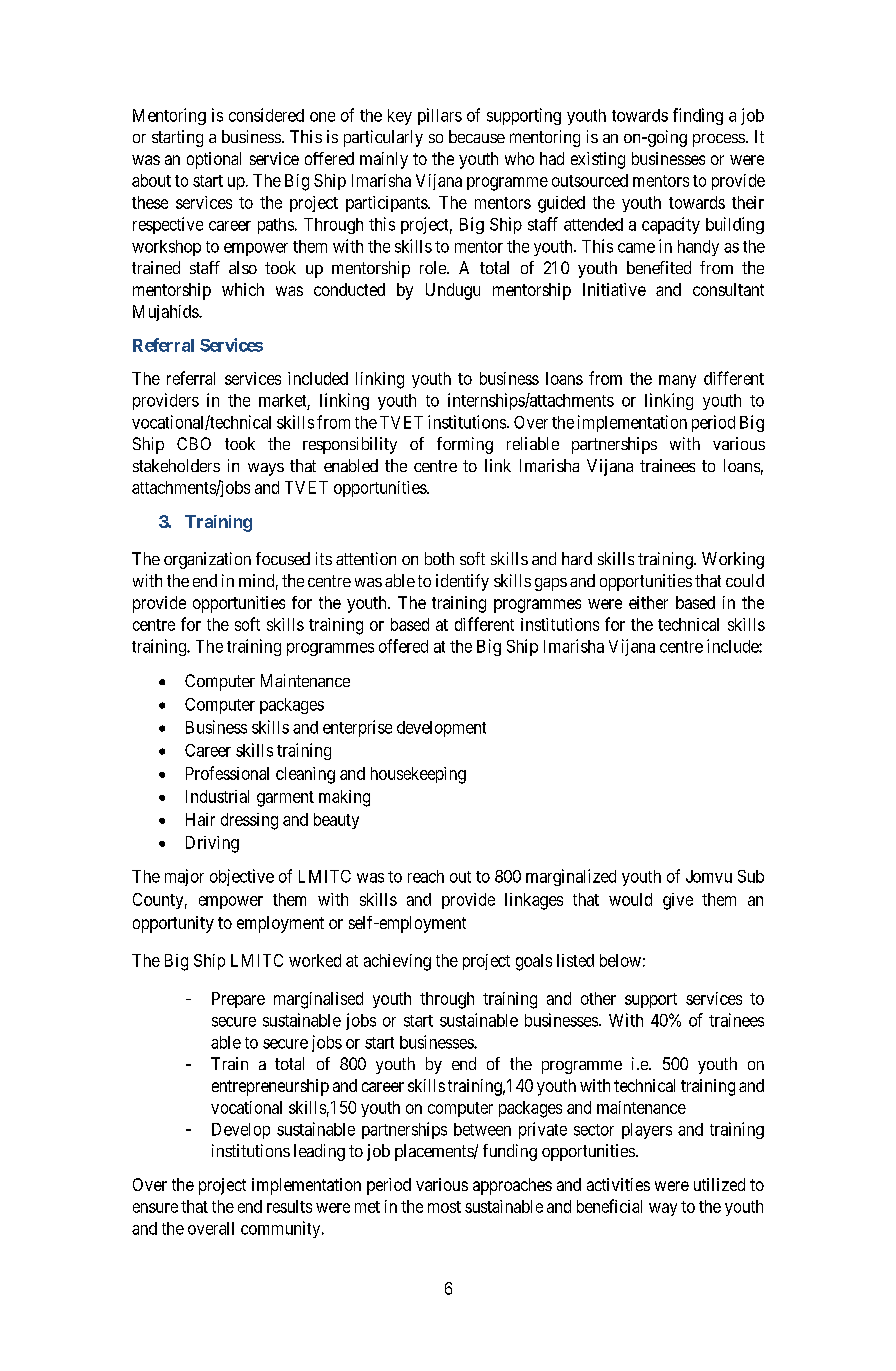  I want to click on because, so click(477, 136).
